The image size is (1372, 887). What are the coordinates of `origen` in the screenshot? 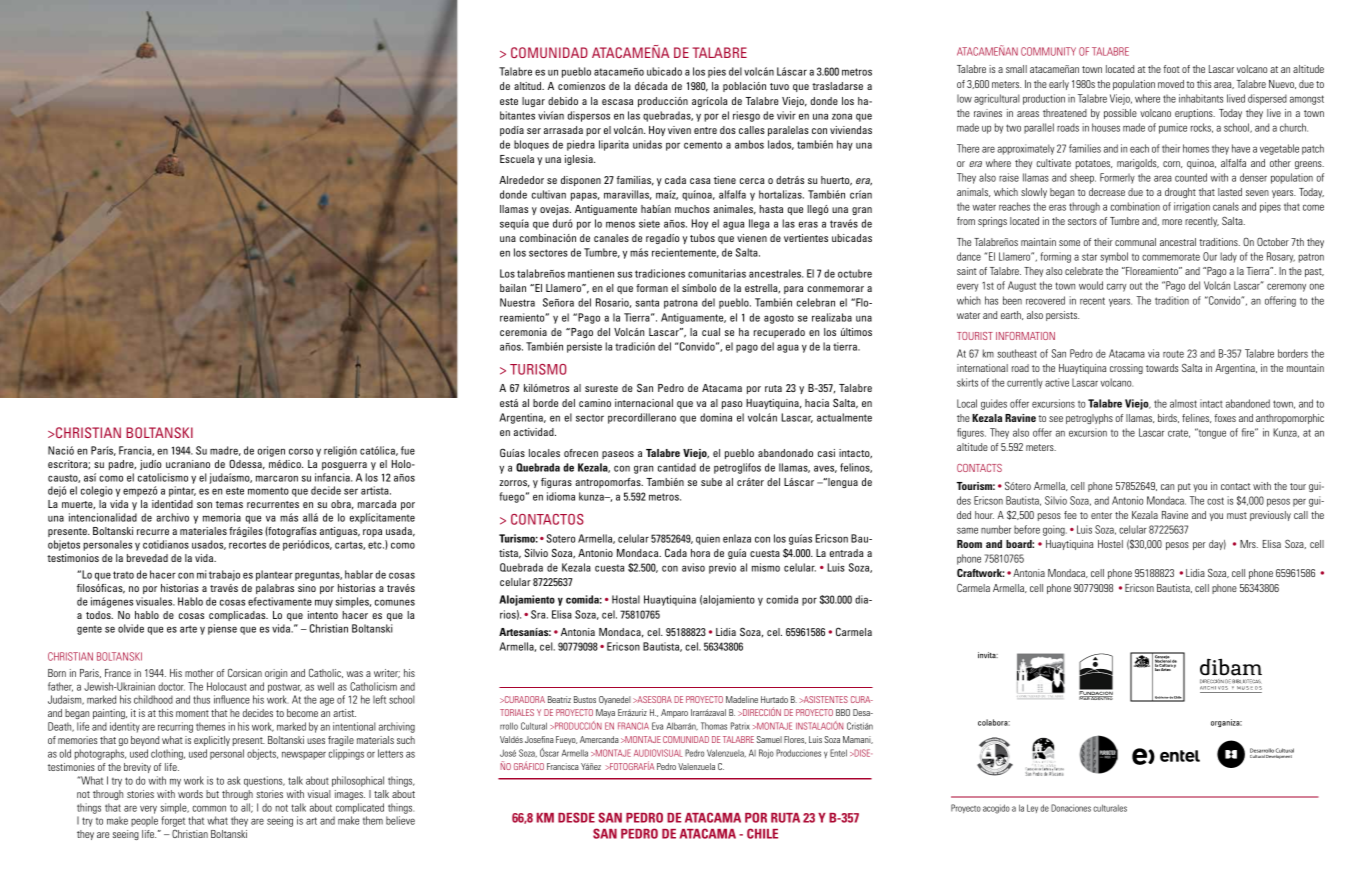 It's located at (271, 451).
